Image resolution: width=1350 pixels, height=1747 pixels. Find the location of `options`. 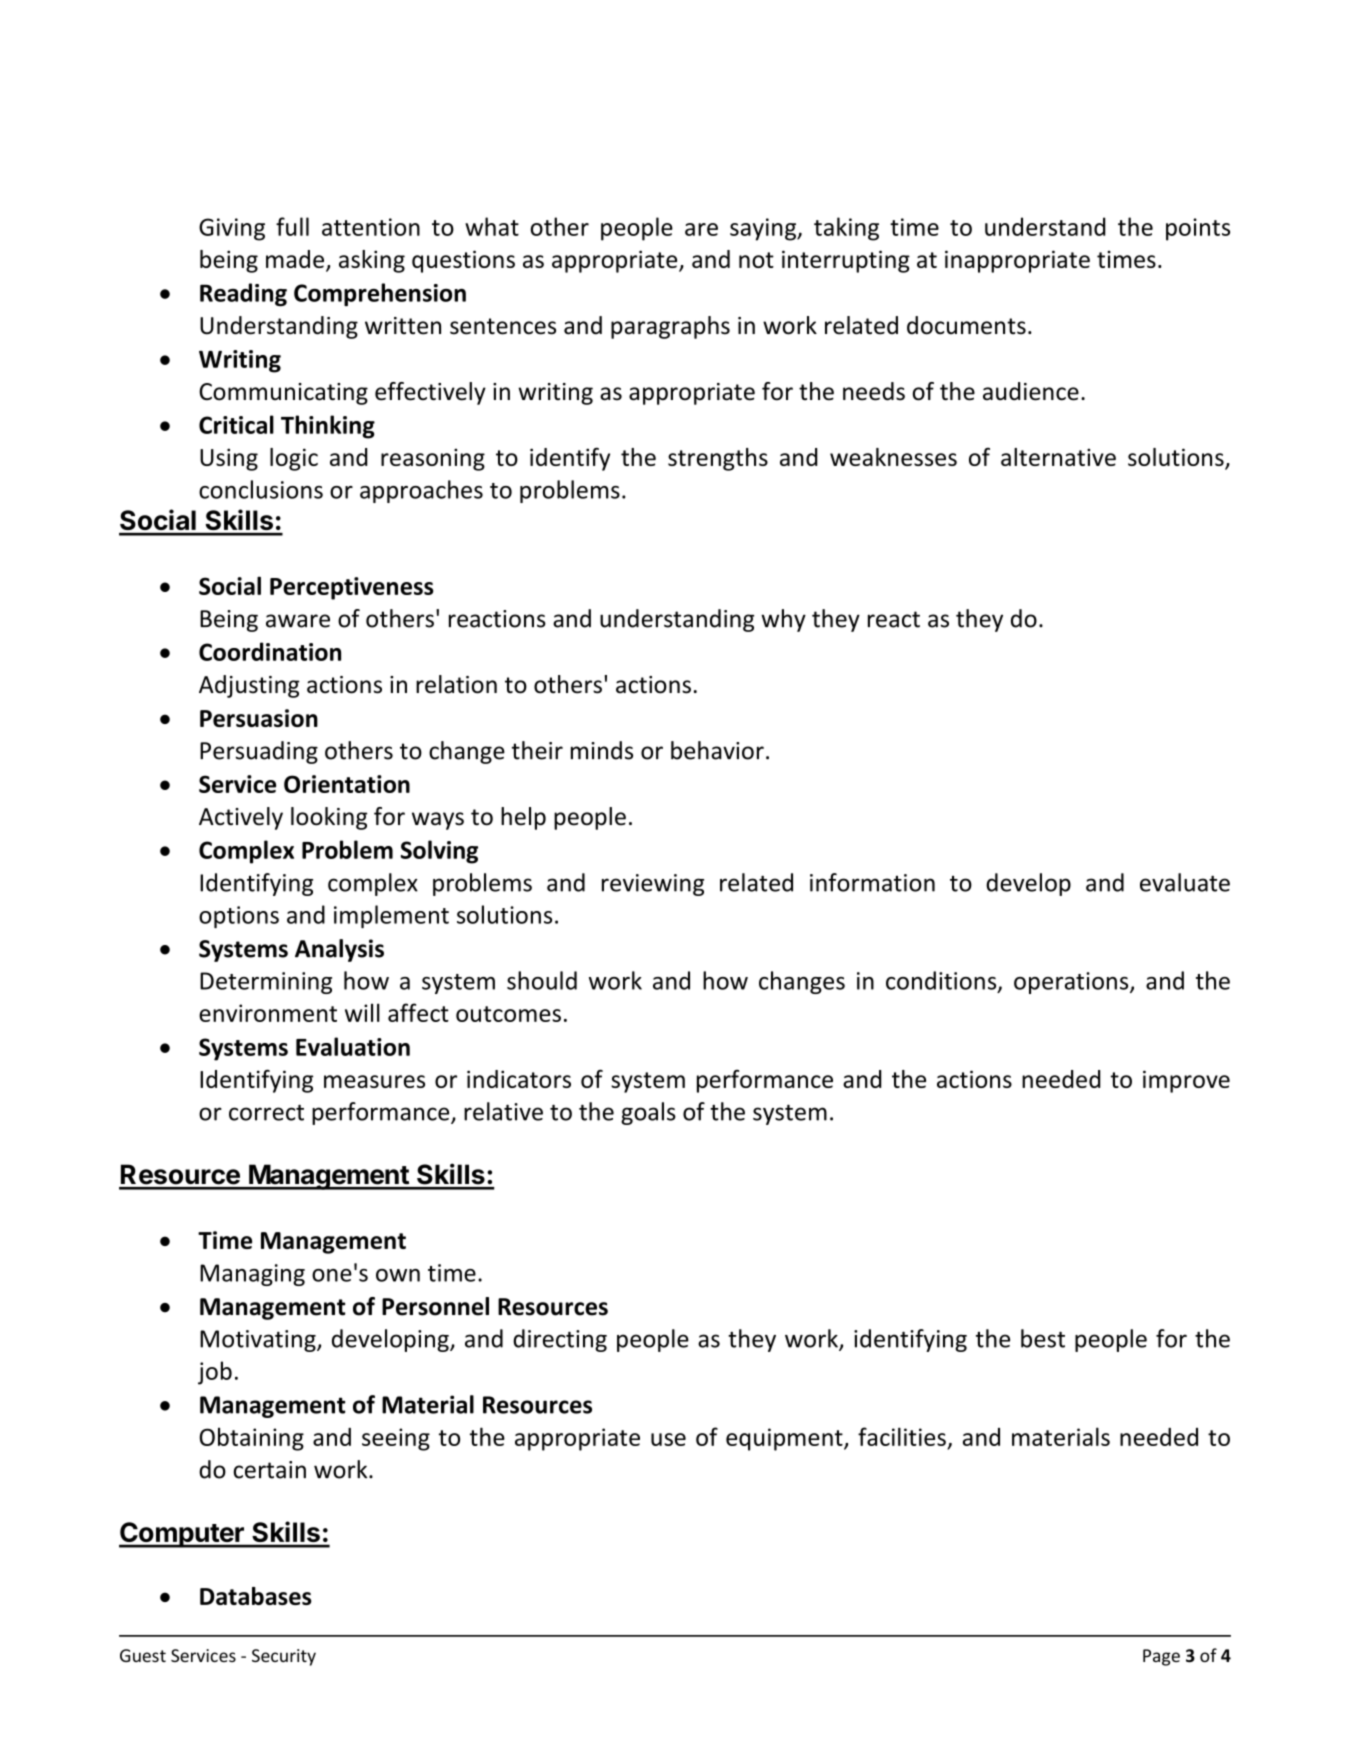

options is located at coordinates (239, 917).
